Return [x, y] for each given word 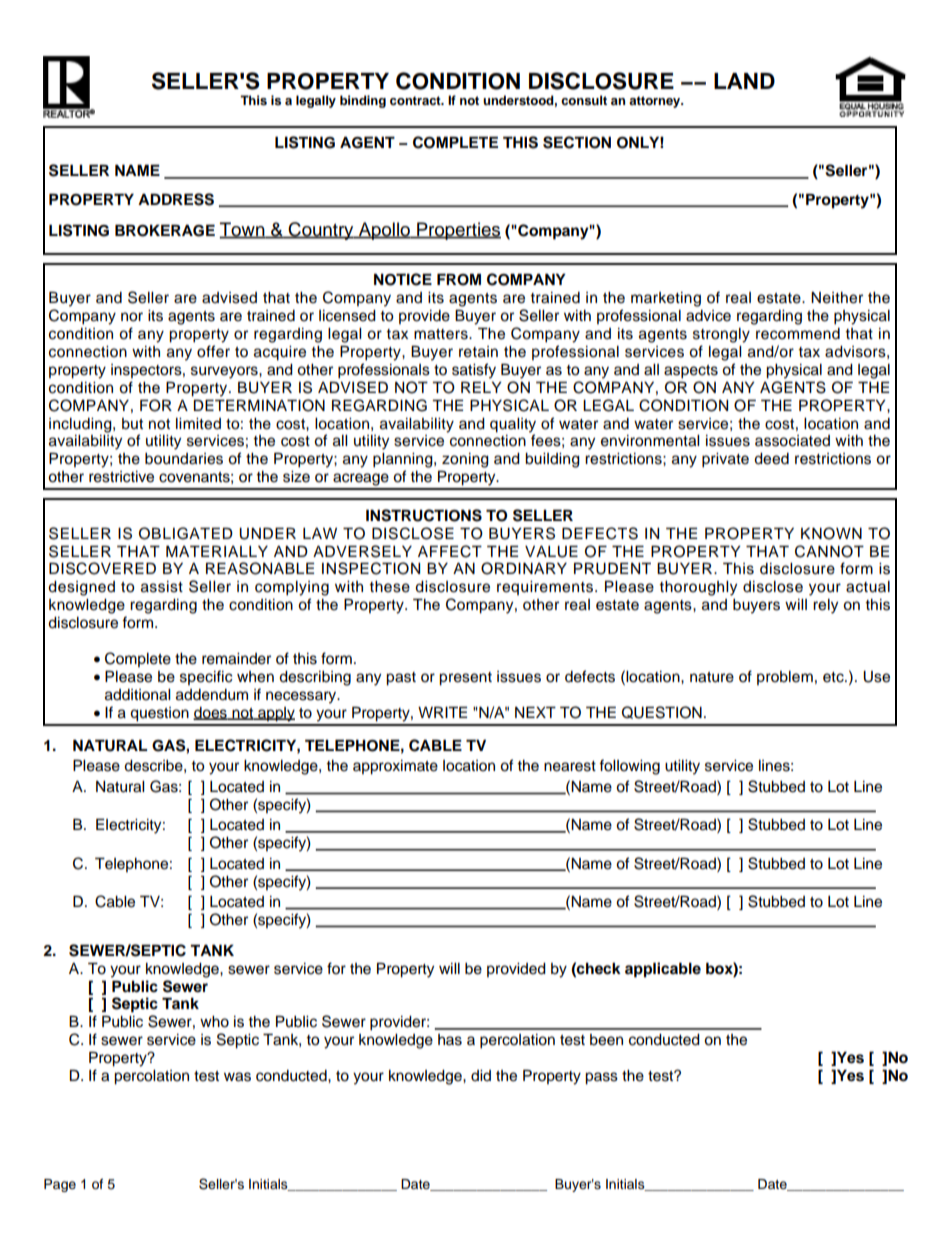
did [481, 1075]
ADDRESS [176, 199]
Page [60, 1185]
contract [416, 100]
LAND [744, 81]
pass [601, 1078]
